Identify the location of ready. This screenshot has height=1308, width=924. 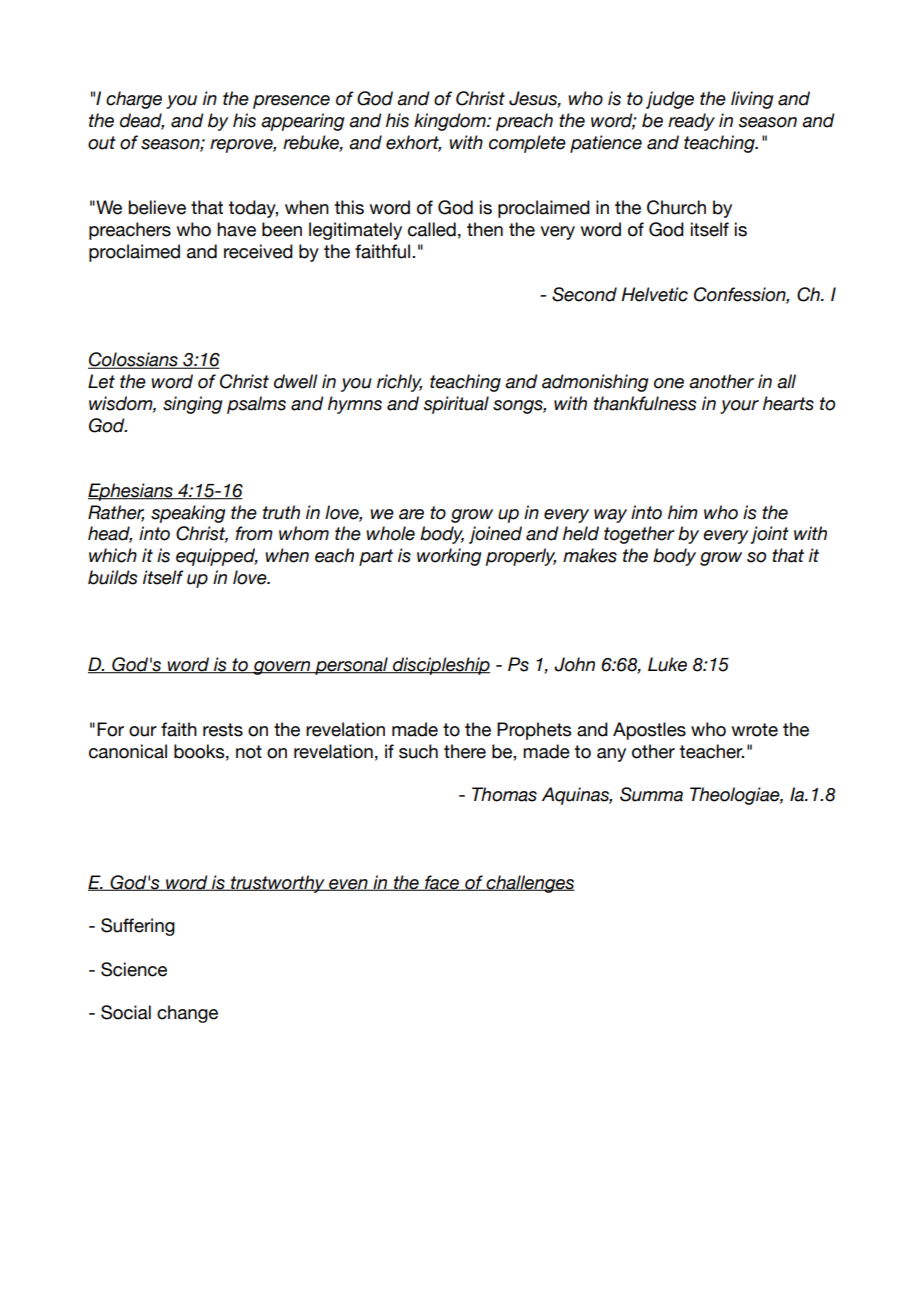
(691, 122).
